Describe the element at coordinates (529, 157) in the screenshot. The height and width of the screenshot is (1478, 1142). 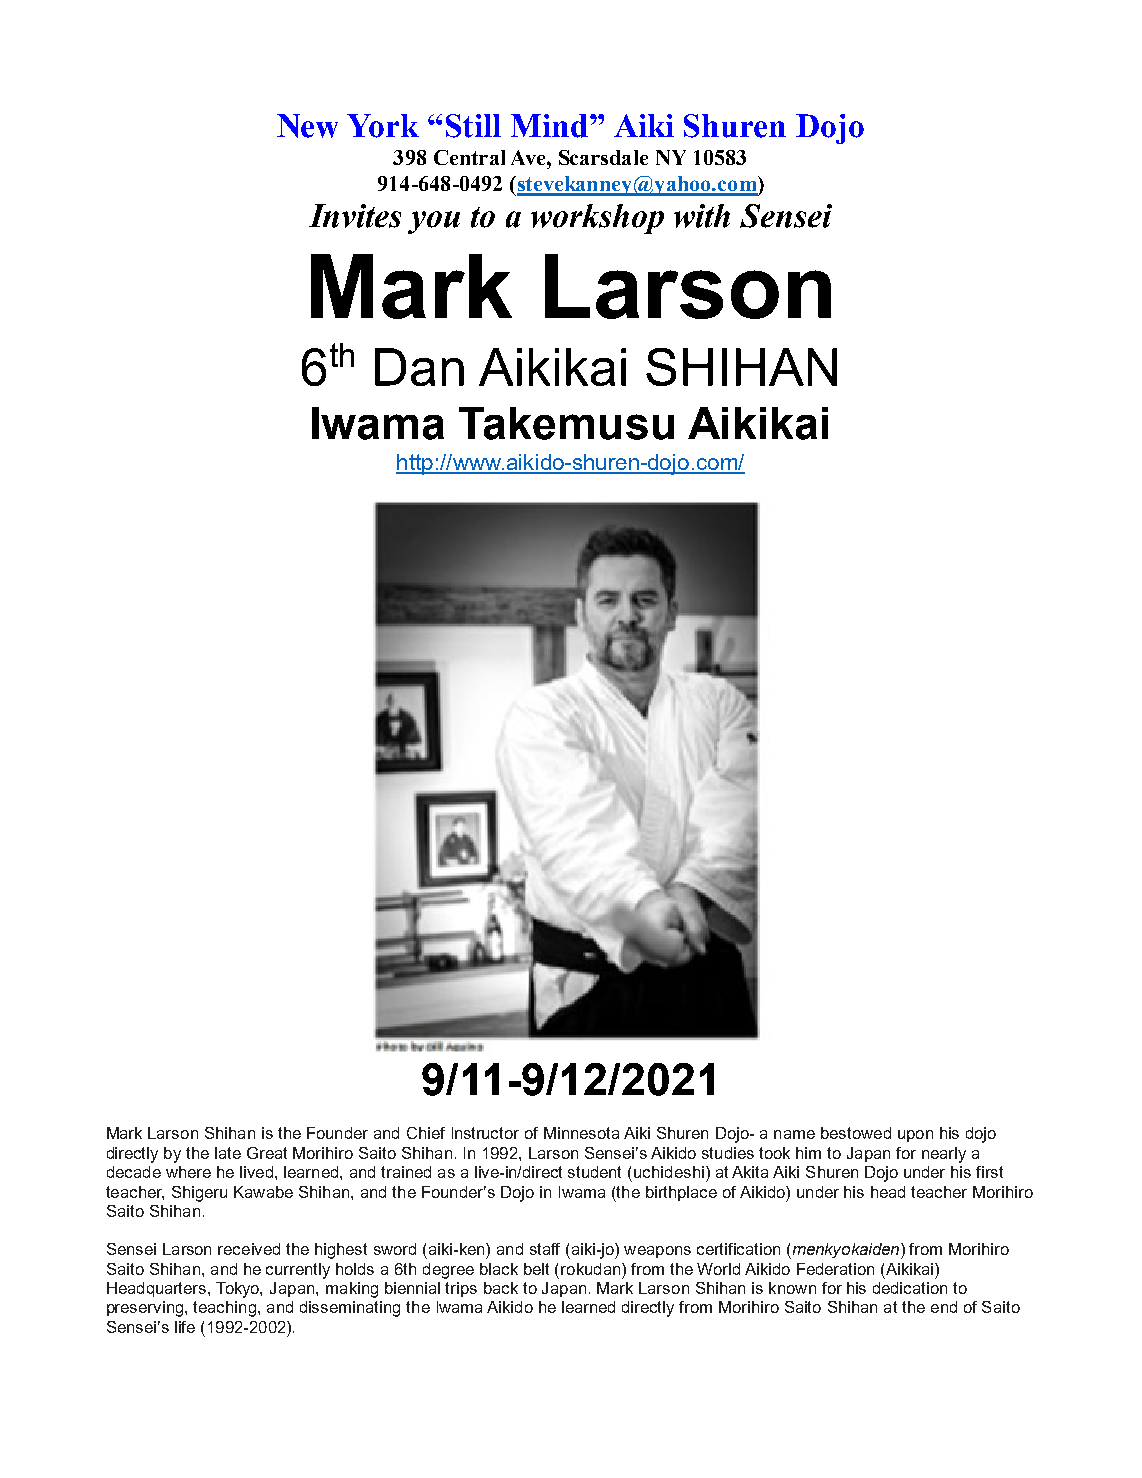
I see `Ave` at that location.
